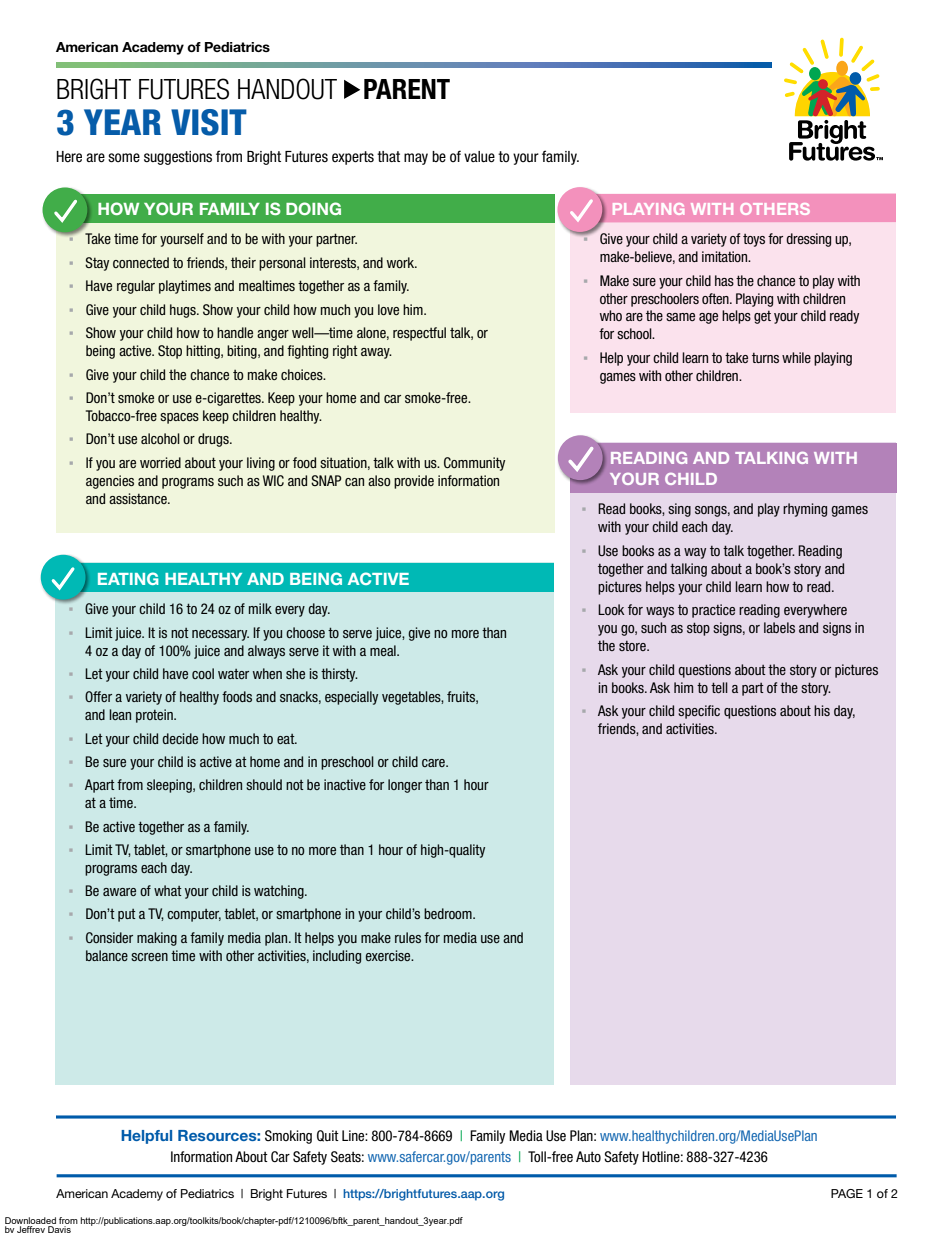 This page has height=1233, width=952. What do you see at coordinates (719, 687) in the page?
I see `tell` at bounding box center [719, 687].
